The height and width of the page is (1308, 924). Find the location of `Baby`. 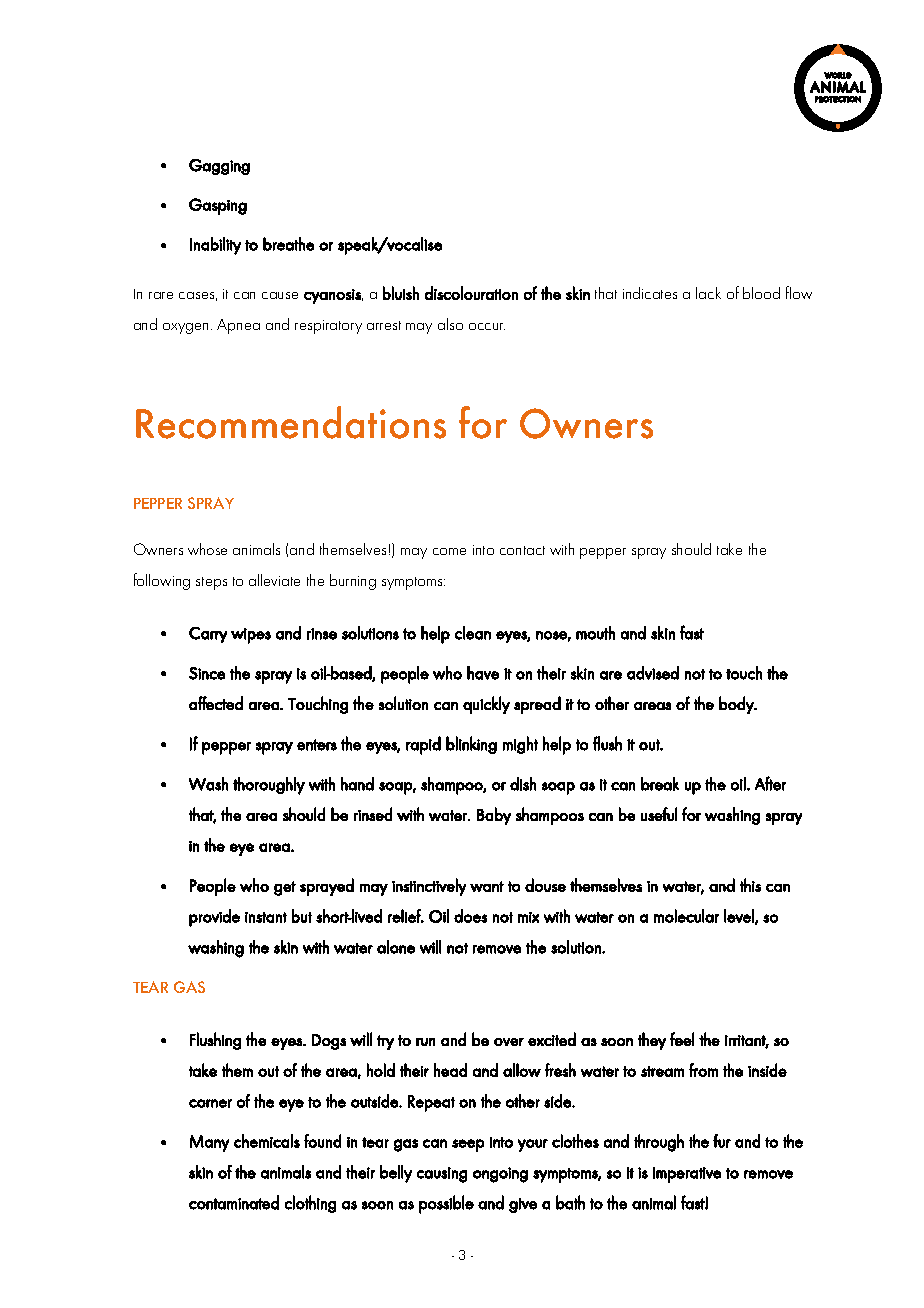

Baby is located at coordinates (494, 816).
